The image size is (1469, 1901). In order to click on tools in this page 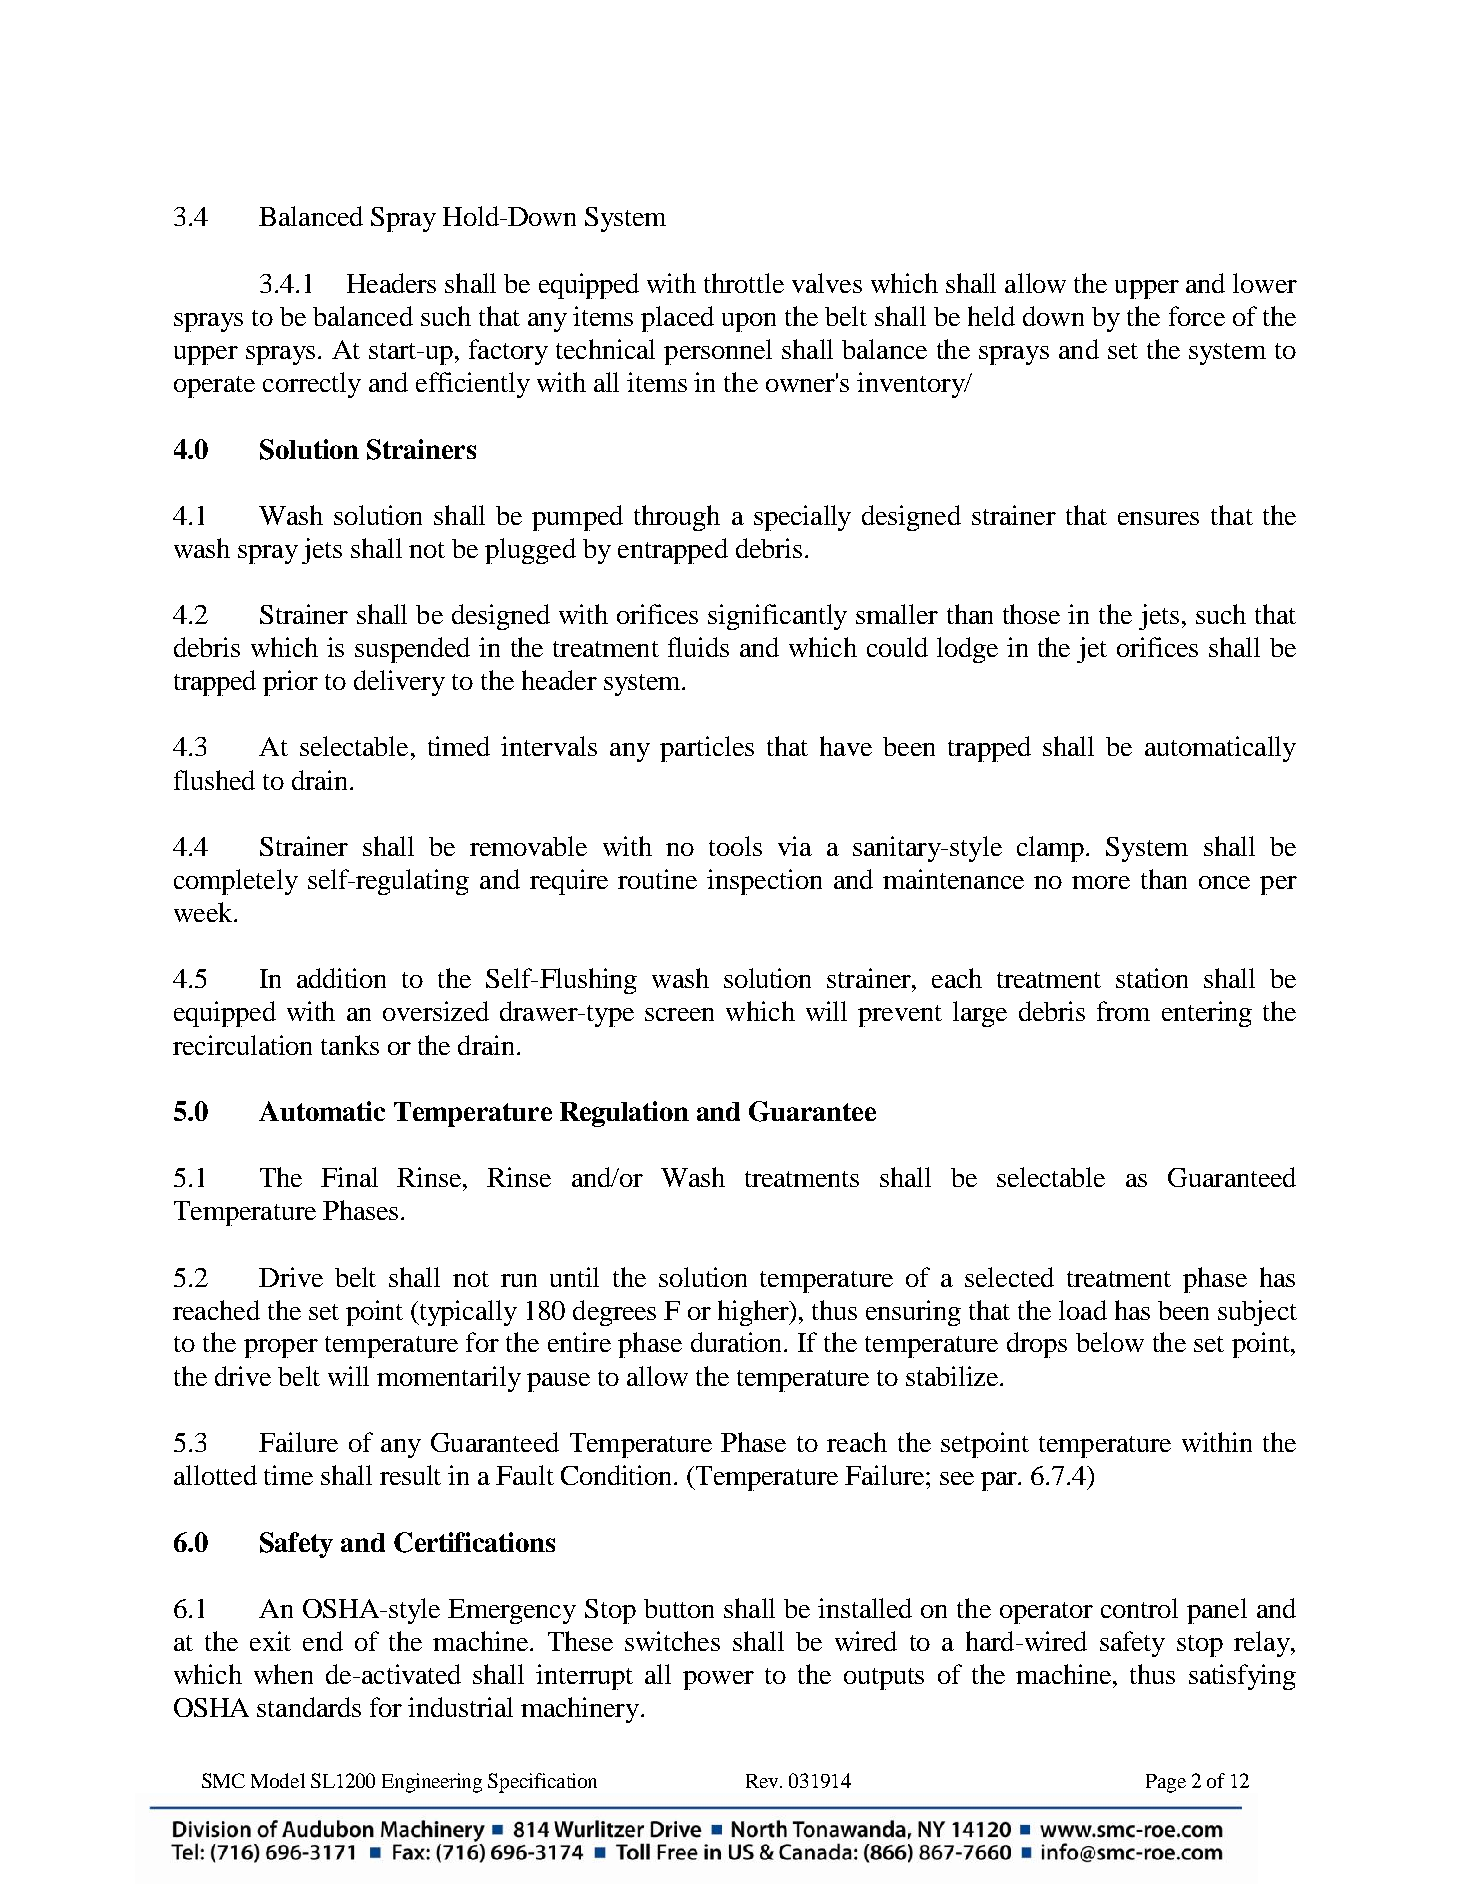, I will do `click(735, 846)`.
